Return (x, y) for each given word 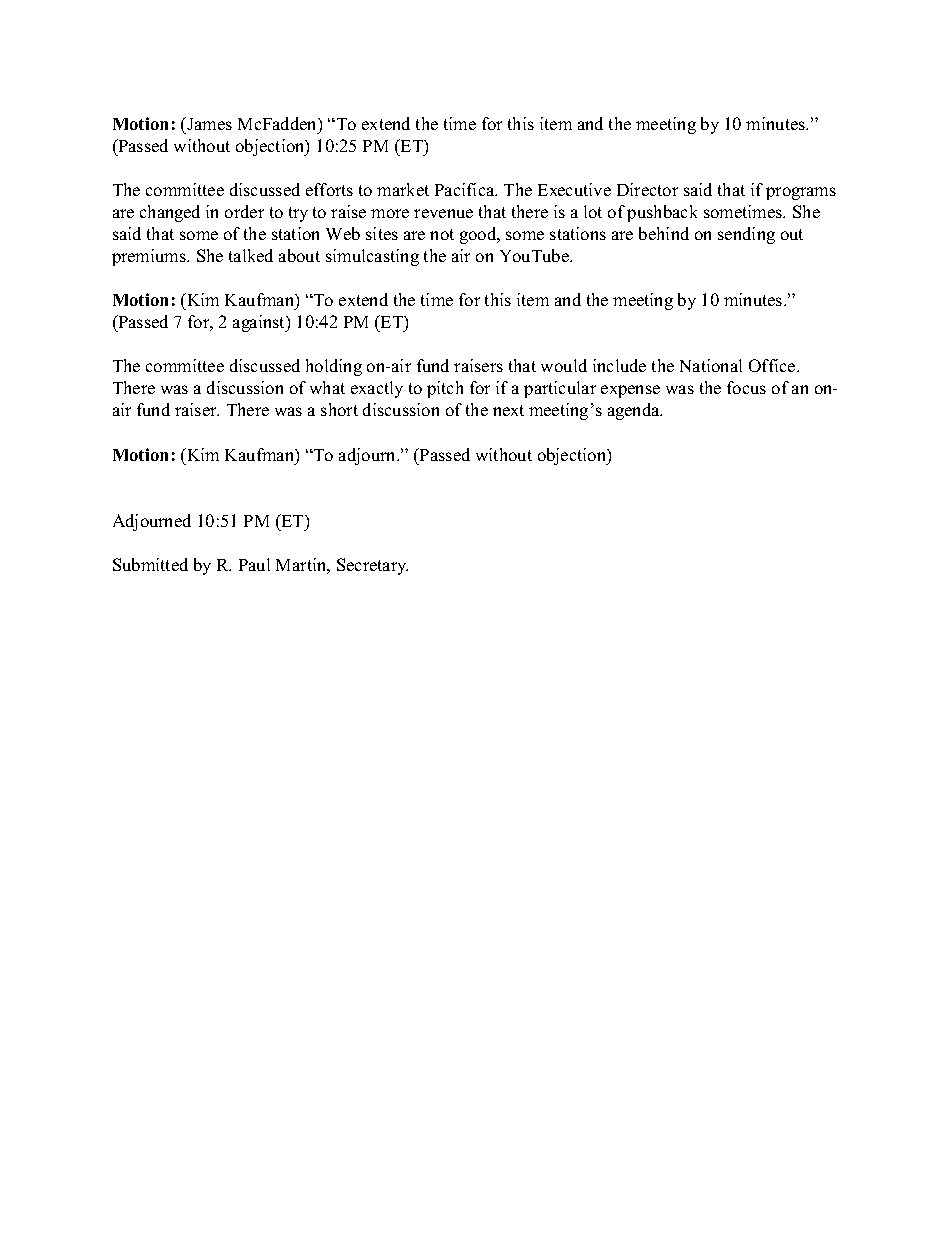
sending (746, 235)
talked (251, 255)
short (339, 409)
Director (647, 189)
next (508, 410)
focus (746, 387)
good (479, 235)
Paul (254, 564)
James (208, 123)
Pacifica (466, 189)
